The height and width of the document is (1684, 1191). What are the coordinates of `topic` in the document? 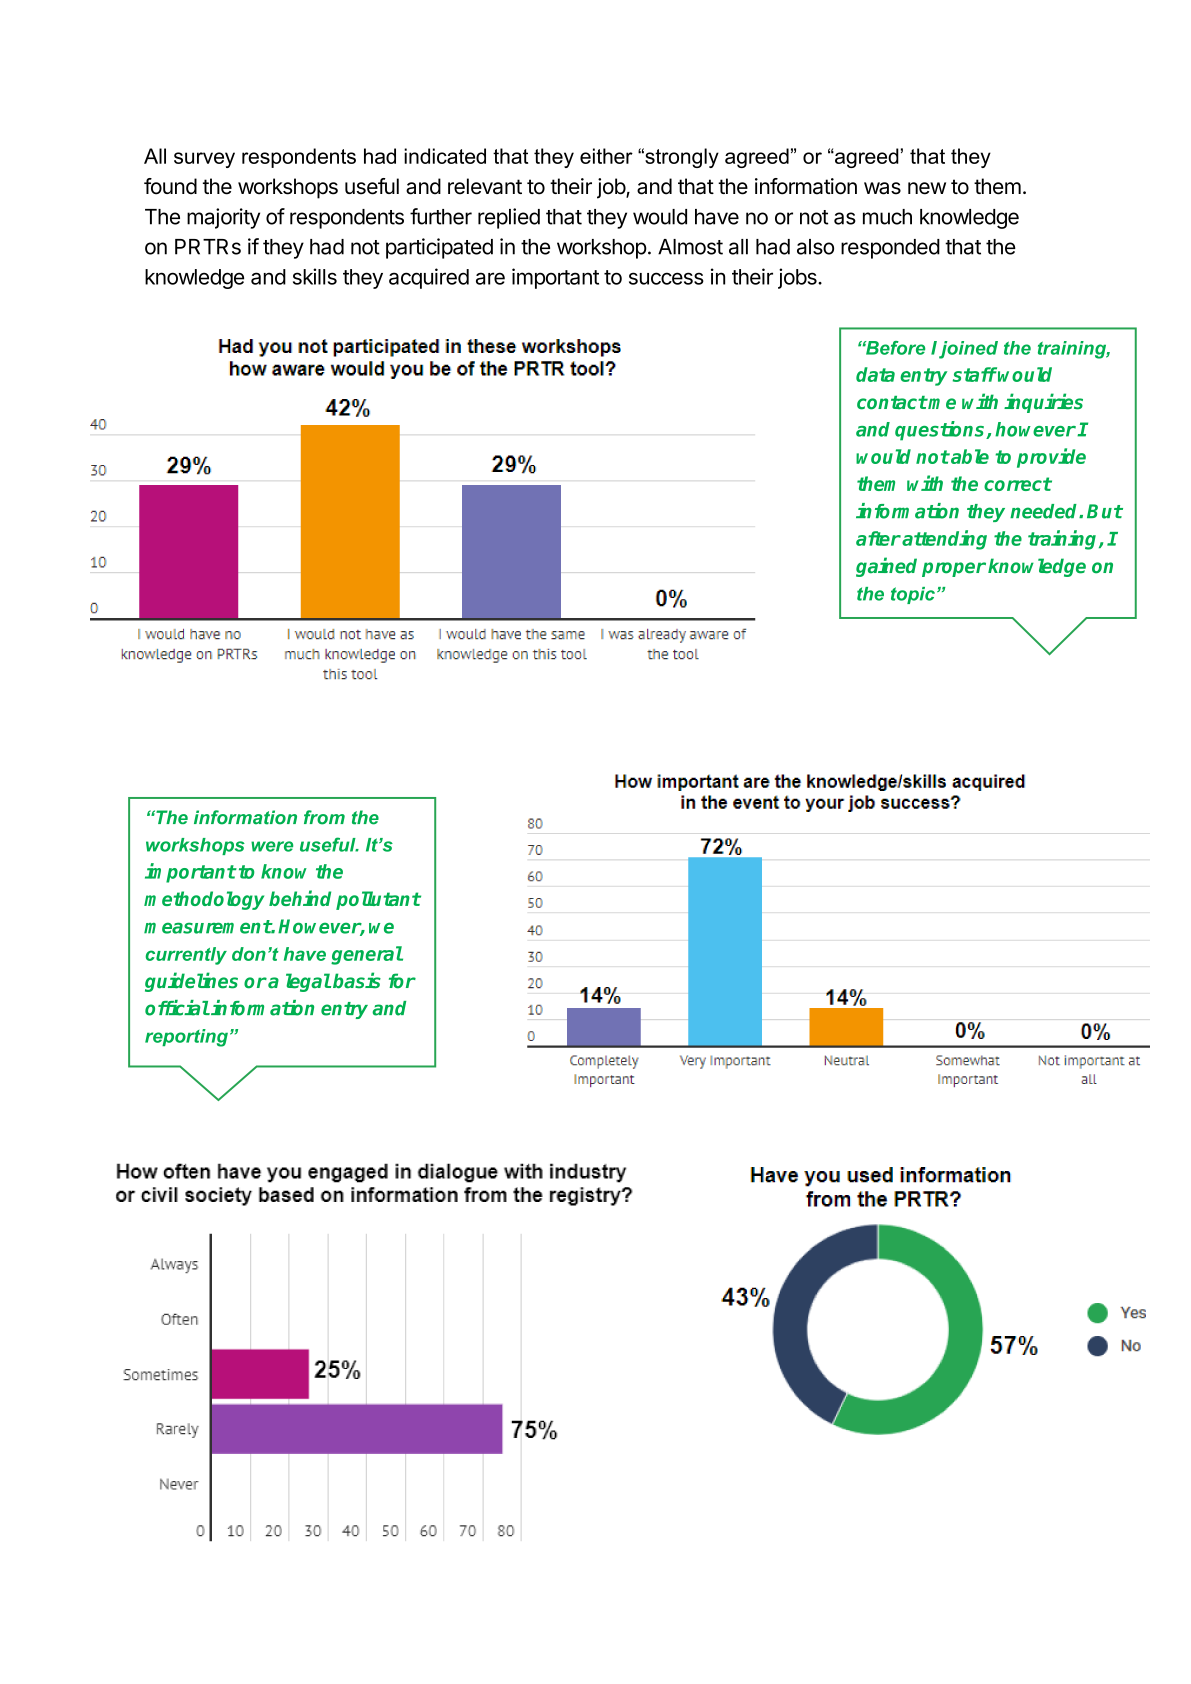 It's located at (913, 595).
